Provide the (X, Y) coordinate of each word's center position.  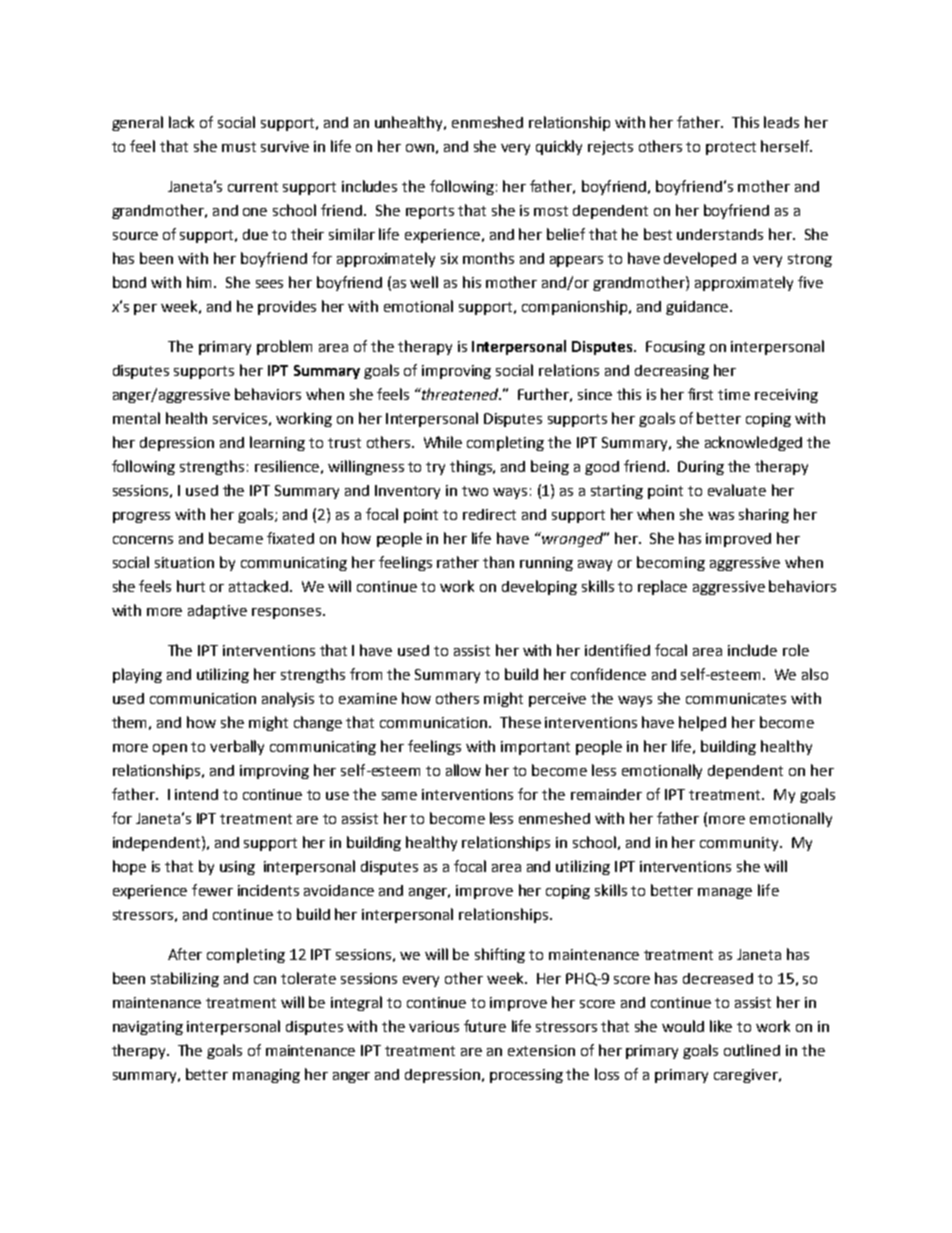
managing (266, 1076)
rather (458, 562)
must (239, 147)
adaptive (217, 612)
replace (662, 587)
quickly (559, 147)
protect (731, 148)
